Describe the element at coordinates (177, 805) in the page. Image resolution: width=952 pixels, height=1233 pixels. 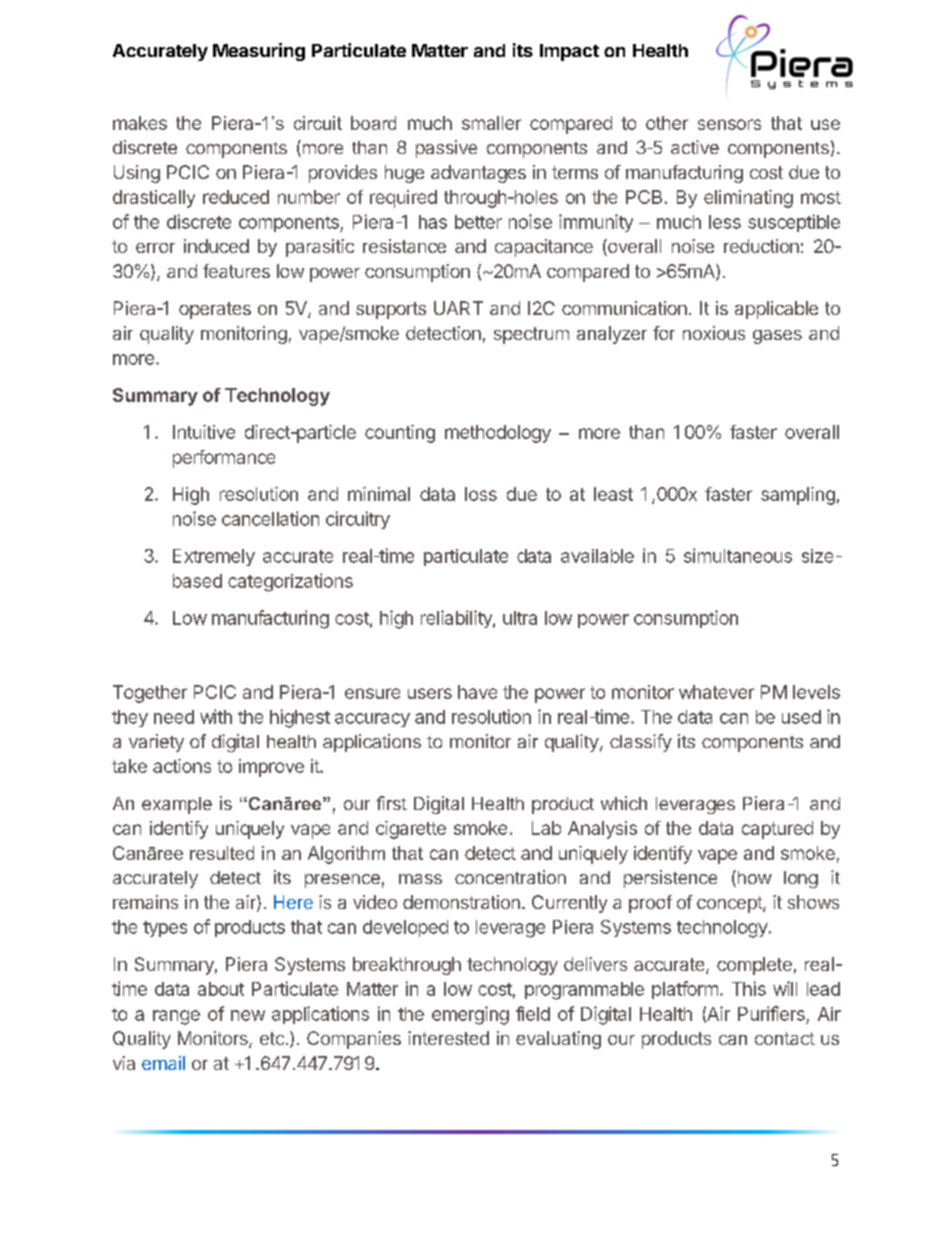
I see `example` at that location.
